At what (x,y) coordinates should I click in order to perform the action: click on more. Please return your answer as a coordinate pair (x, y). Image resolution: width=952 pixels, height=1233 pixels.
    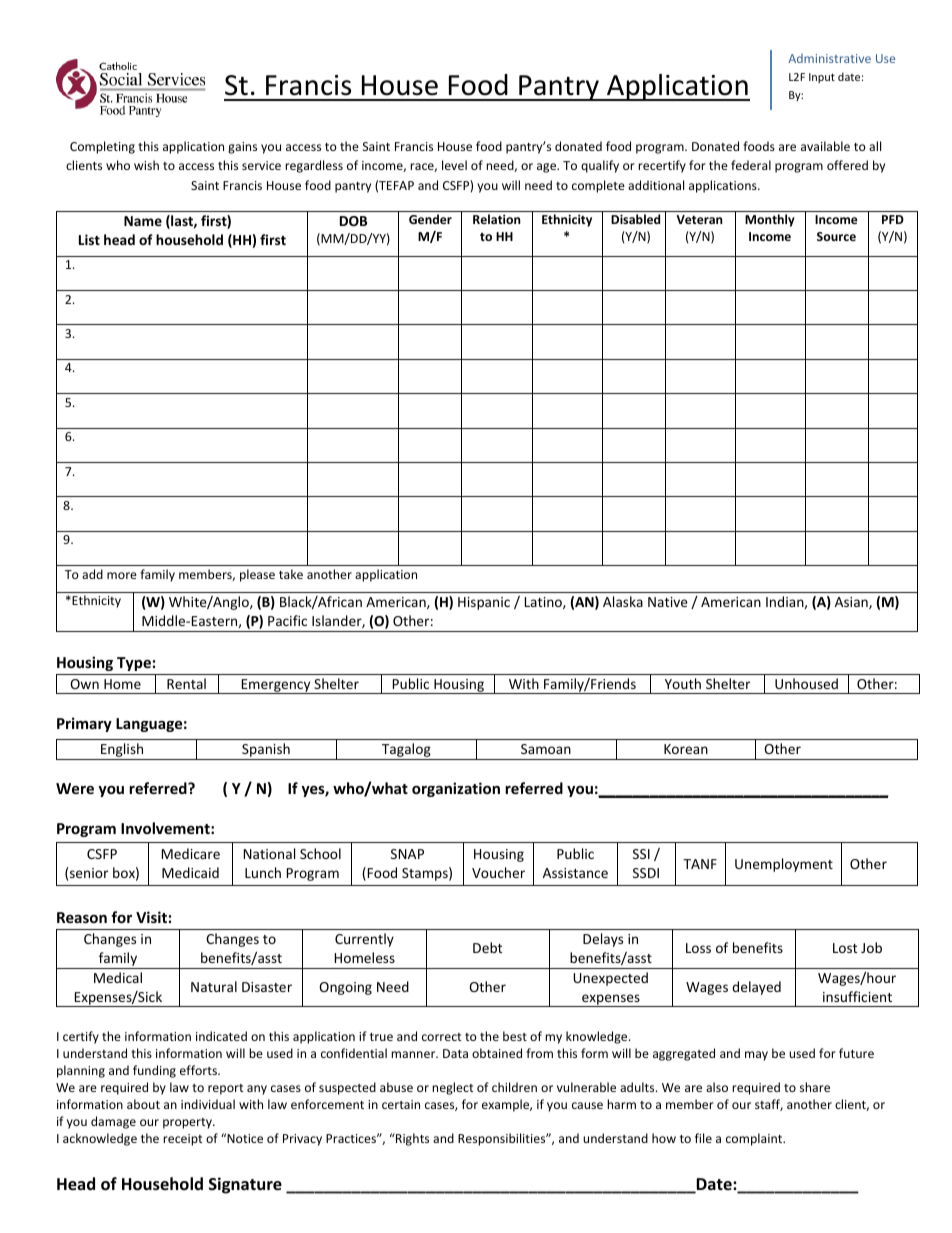
    Looking at the image, I should click on (122, 575).
